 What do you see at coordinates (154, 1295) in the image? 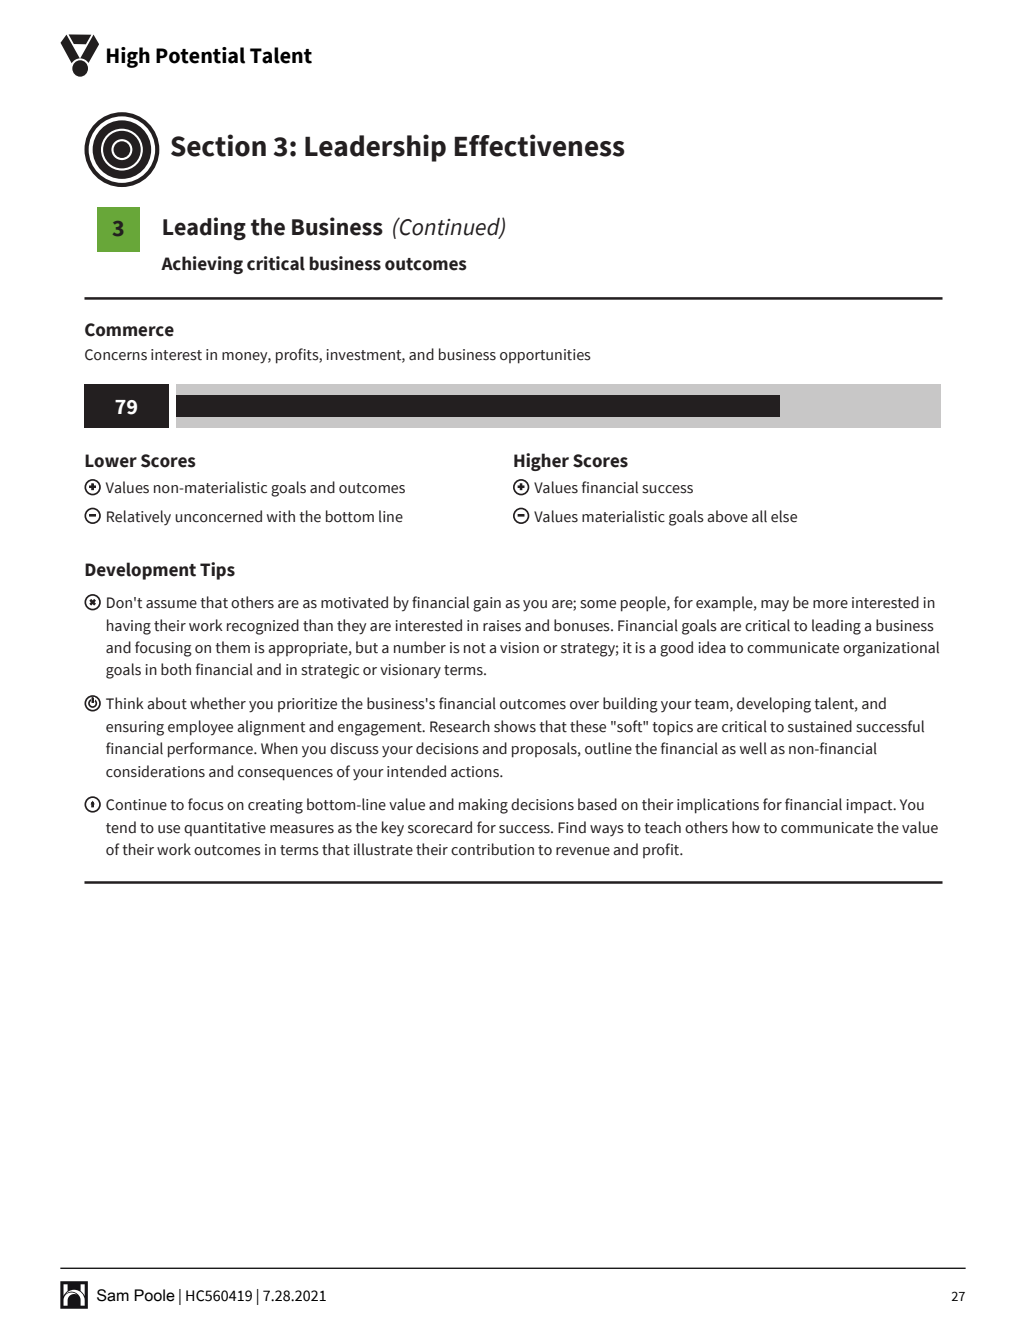
I see `Poole` at bounding box center [154, 1295].
